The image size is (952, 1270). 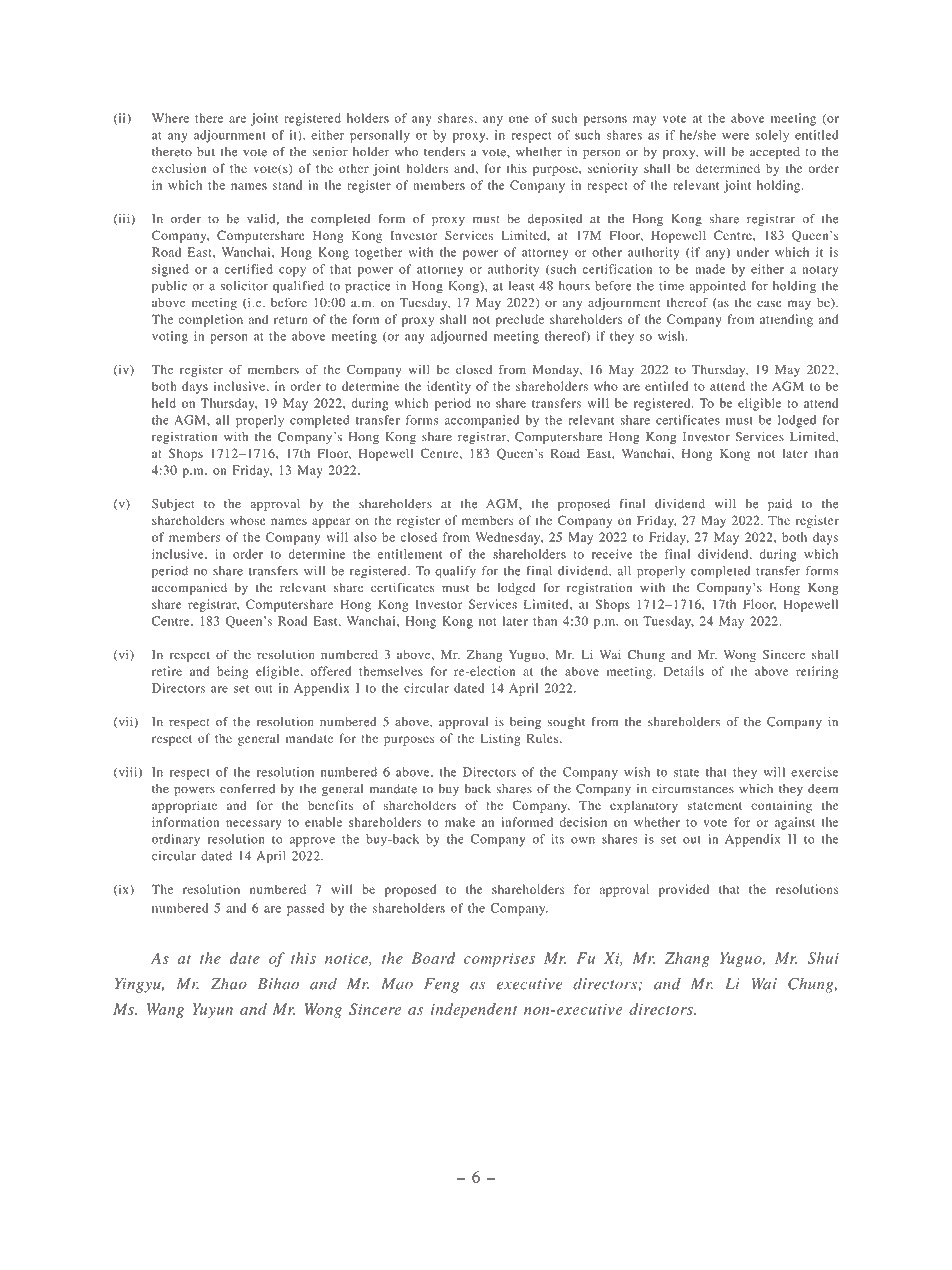 What do you see at coordinates (206, 152) in the screenshot?
I see `but` at bounding box center [206, 152].
